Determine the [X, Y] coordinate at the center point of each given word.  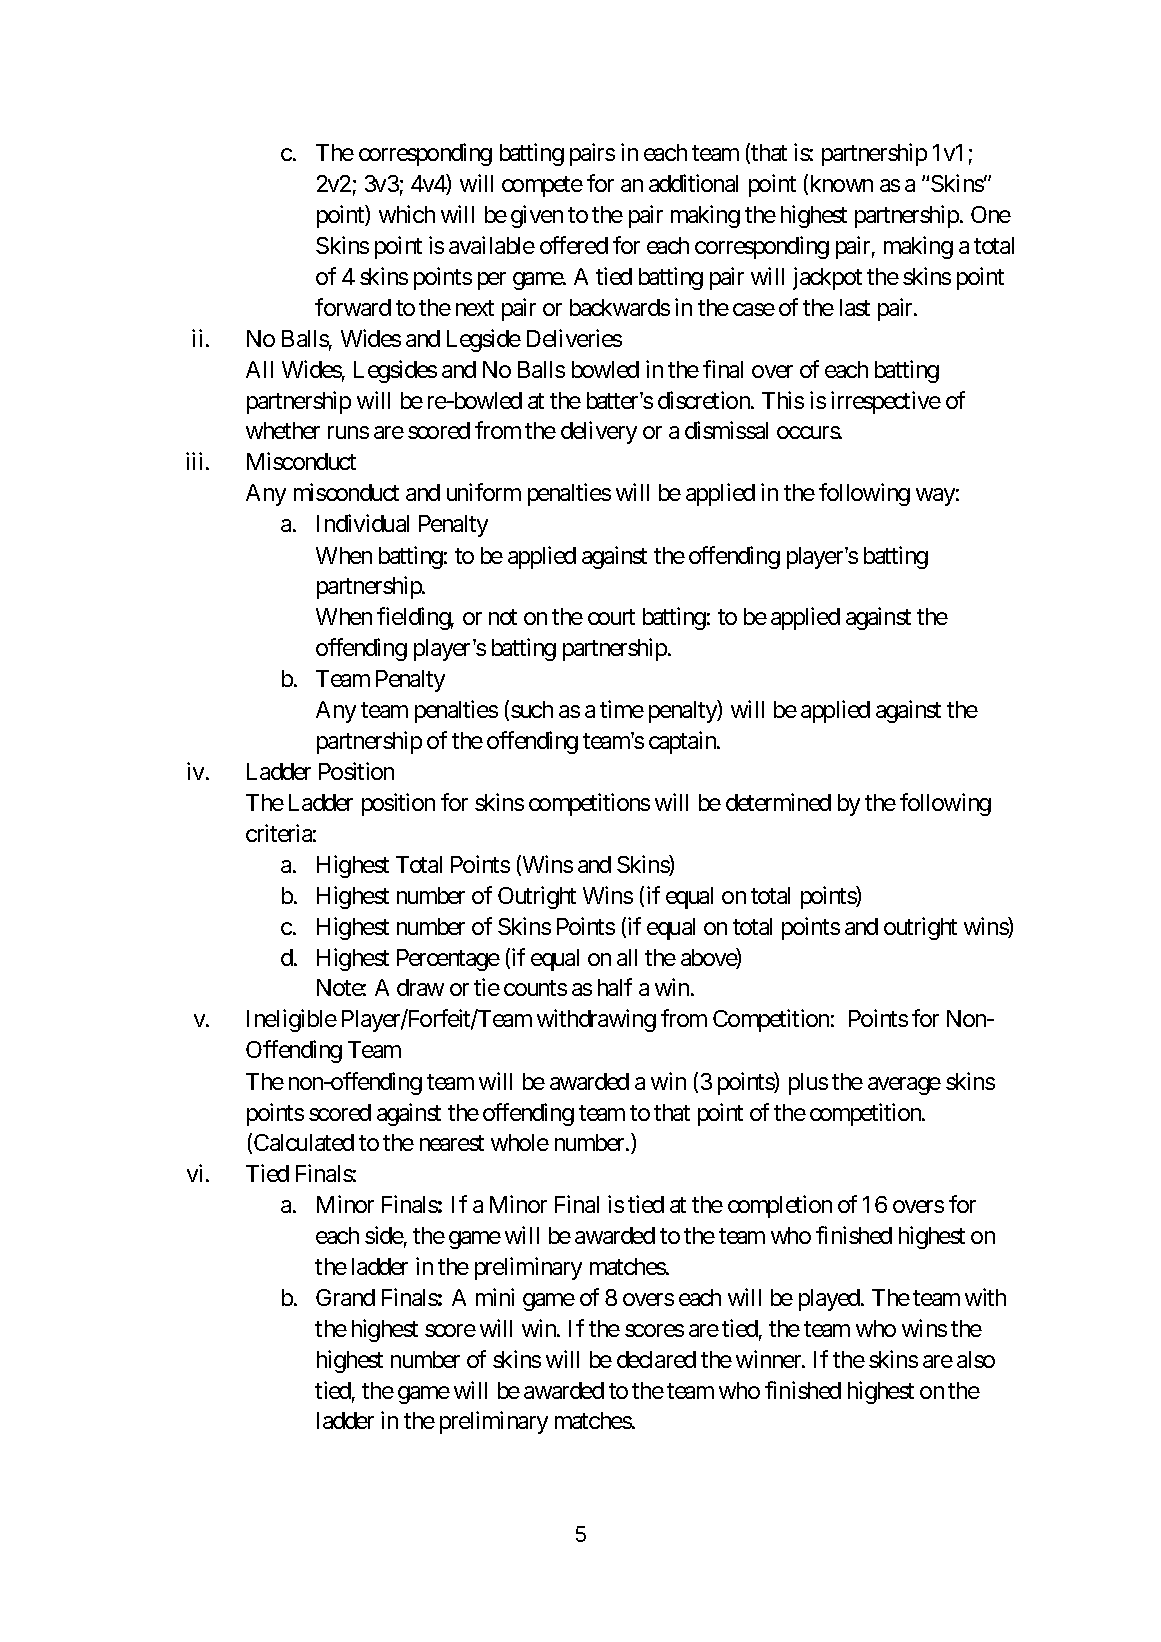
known [842, 183]
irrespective [886, 402]
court [611, 617]
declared [656, 1359]
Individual [363, 523]
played [830, 1300]
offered [574, 245]
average [904, 1086]
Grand [345, 1297]
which [407, 214]
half [615, 987]
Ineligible [292, 1020]
